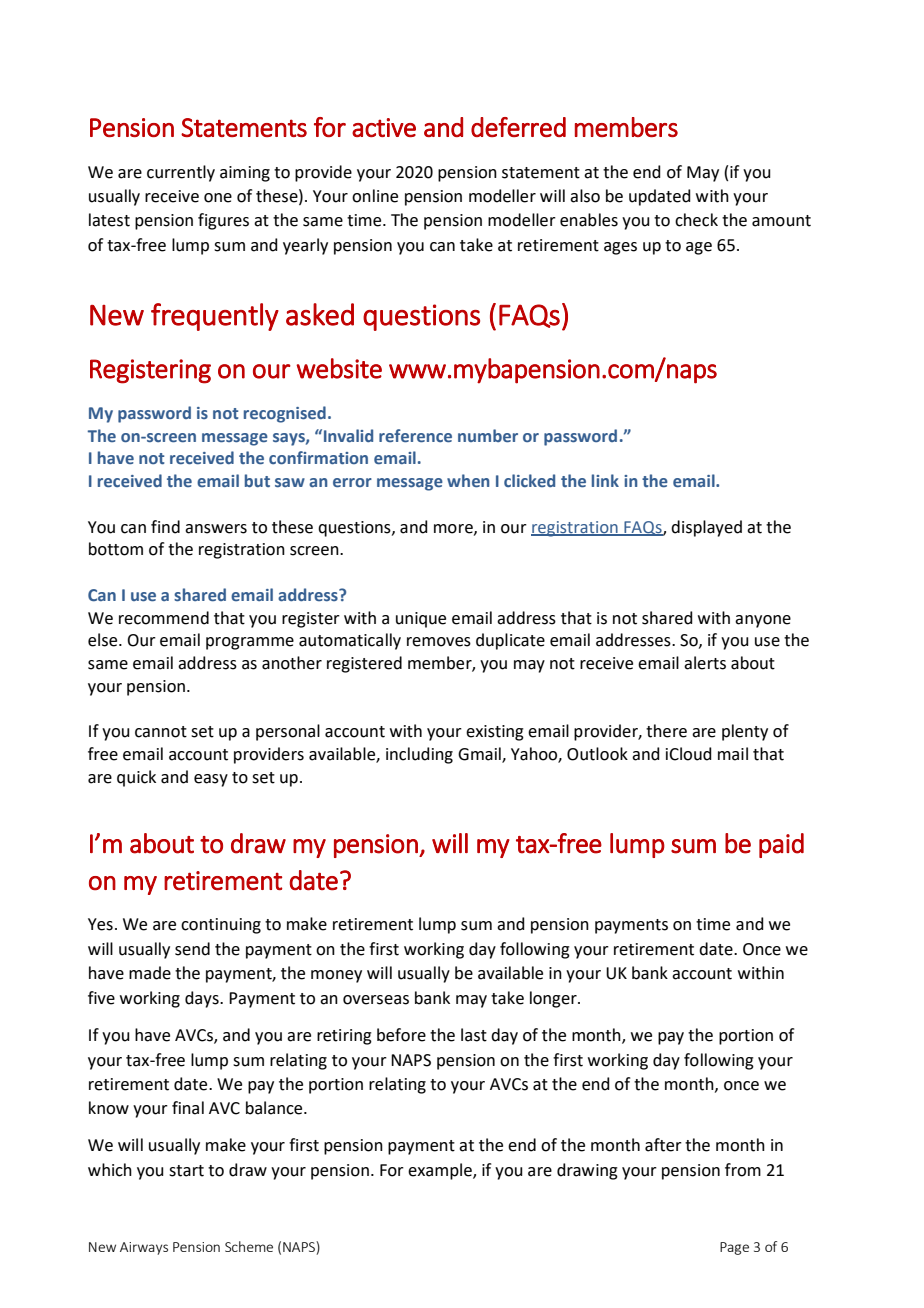  Describe the element at coordinates (419, 755) in the image. I see `including` at that location.
